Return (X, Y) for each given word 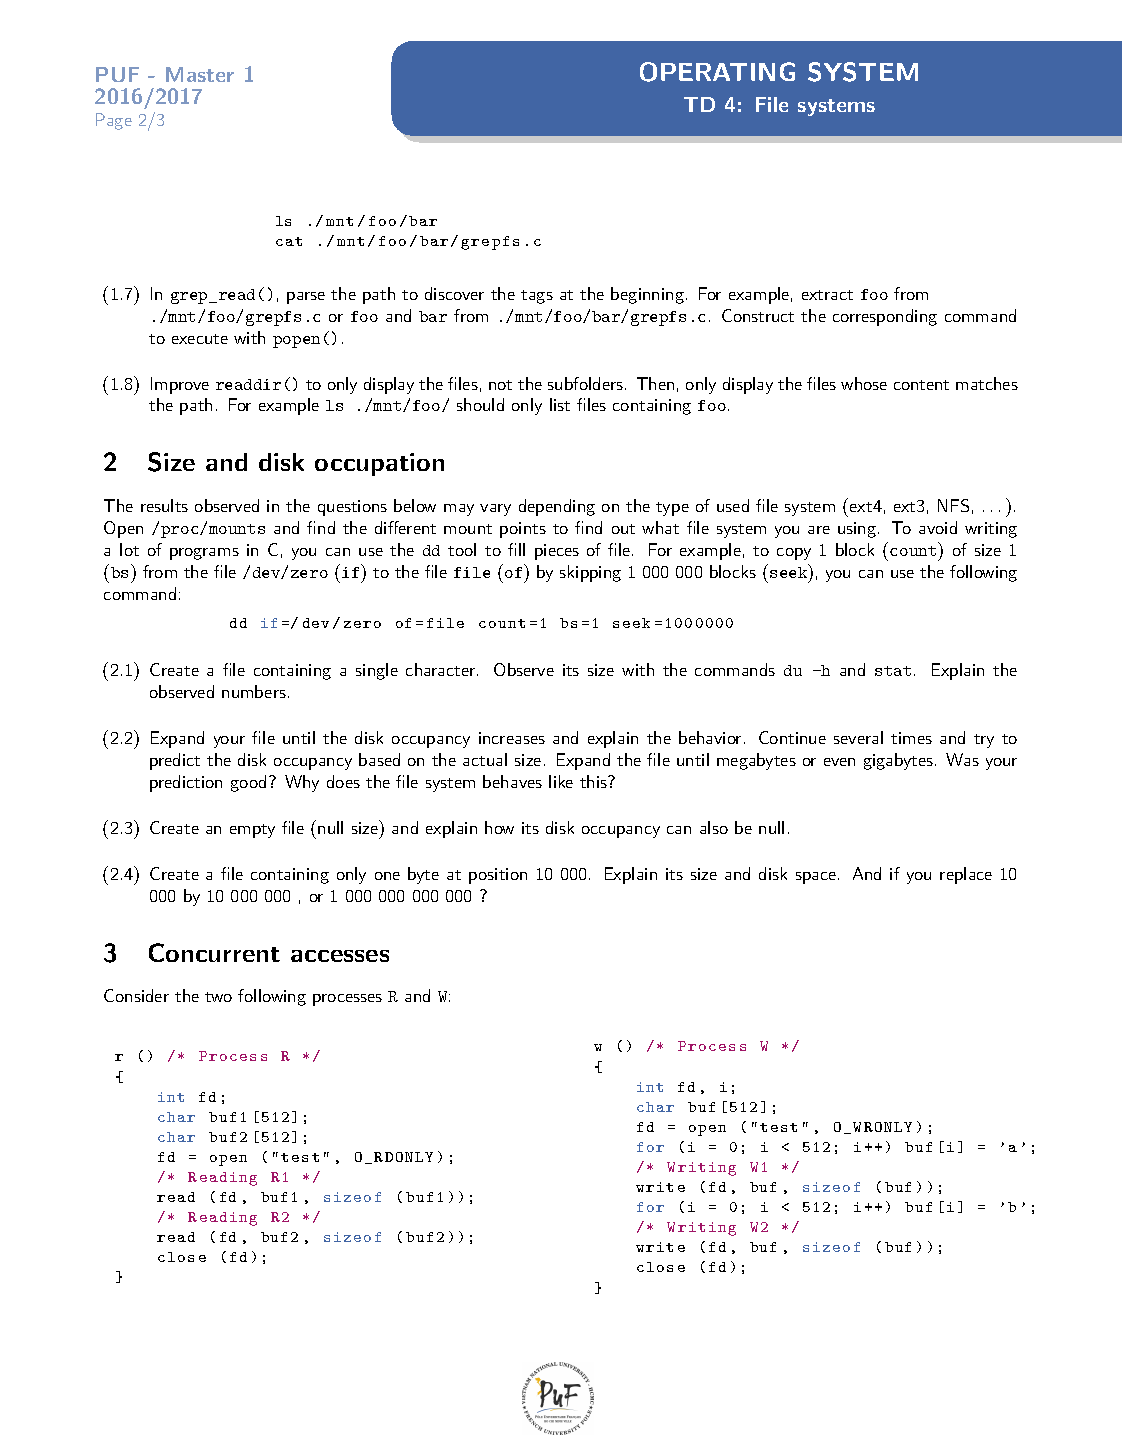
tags (537, 297)
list (560, 404)
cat (289, 241)
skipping (590, 573)
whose (864, 383)
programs (204, 554)
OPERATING (717, 72)
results (164, 505)
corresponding (885, 317)
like (561, 781)
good (248, 783)
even (839, 762)
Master (200, 74)
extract (827, 295)
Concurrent (214, 952)
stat (893, 671)
